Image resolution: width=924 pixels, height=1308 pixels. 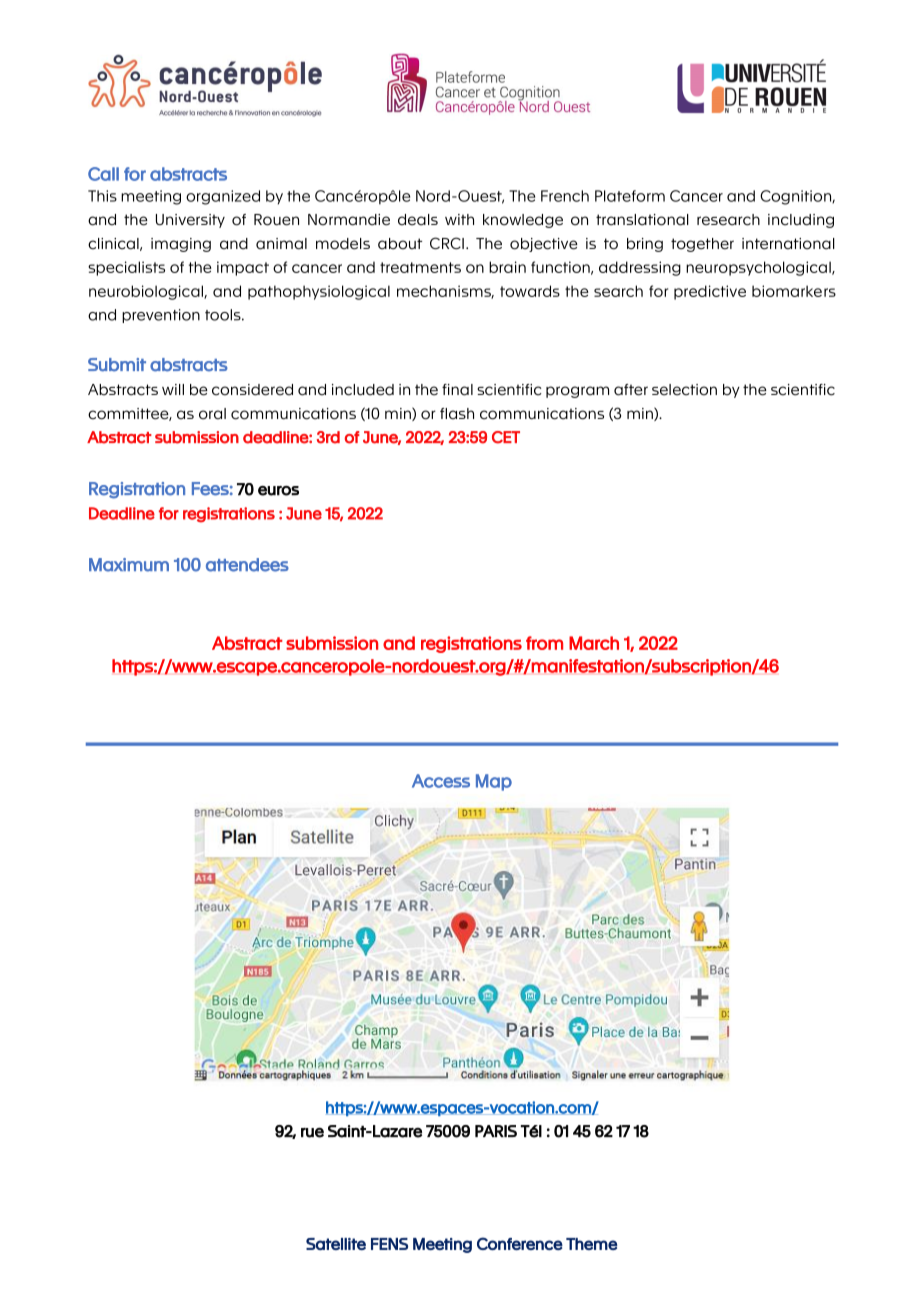 I want to click on Maximum, so click(x=129, y=565).
